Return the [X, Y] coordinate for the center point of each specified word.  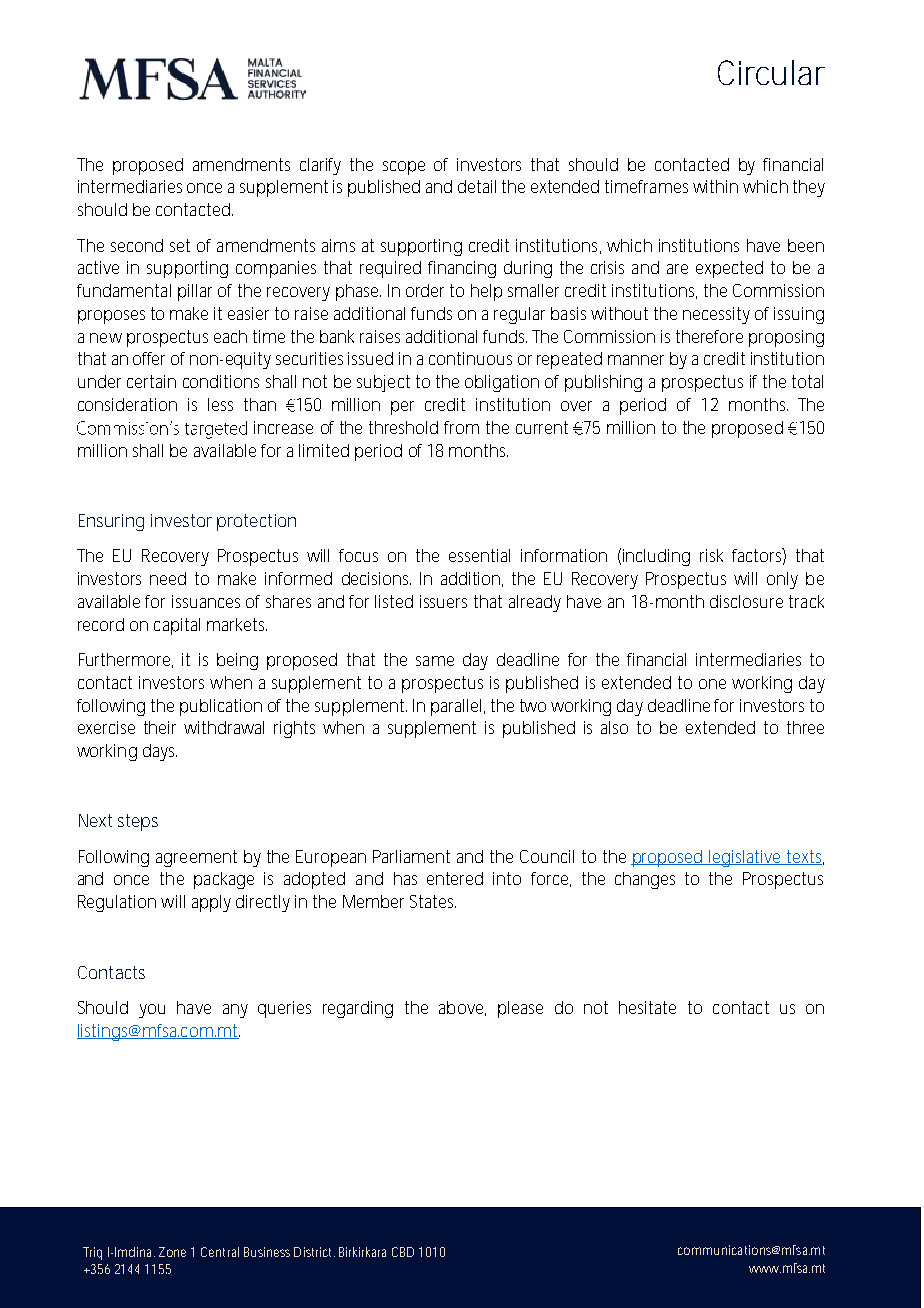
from [461, 427]
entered [455, 878]
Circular [771, 72]
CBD [403, 1252]
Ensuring [111, 522]
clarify [320, 166]
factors [759, 556]
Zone [172, 1252]
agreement [196, 858]
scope [404, 168]
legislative [746, 858]
